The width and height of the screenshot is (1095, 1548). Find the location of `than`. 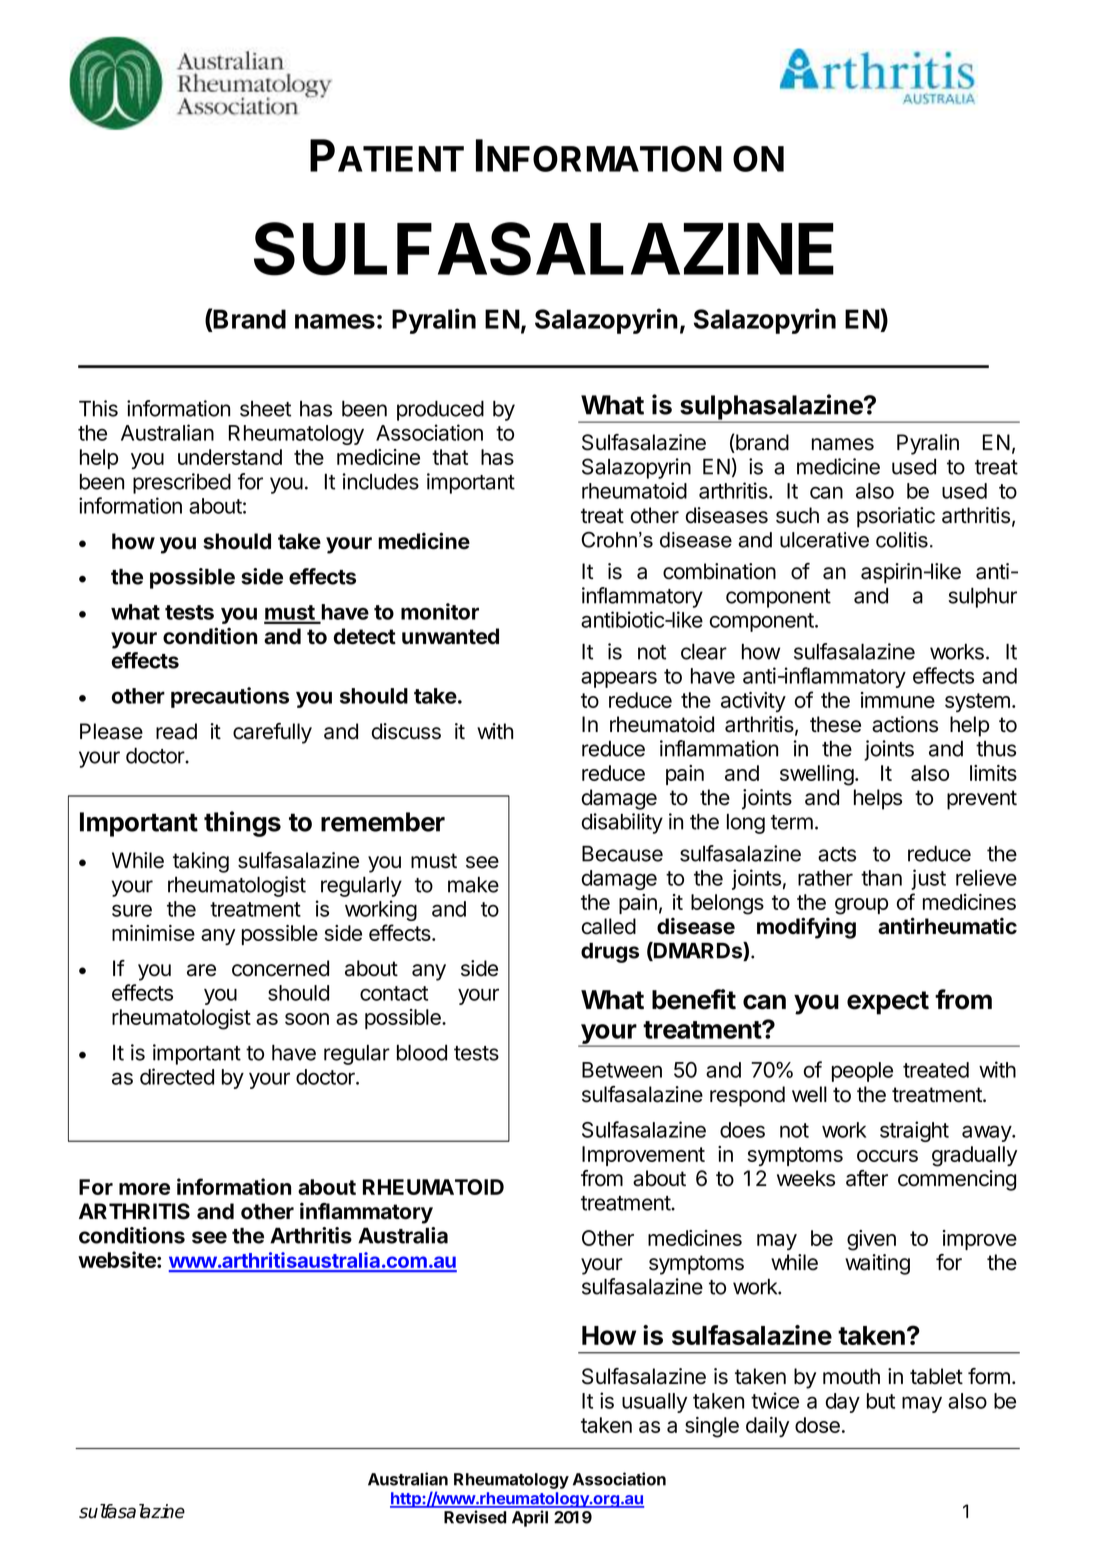

than is located at coordinates (881, 878).
